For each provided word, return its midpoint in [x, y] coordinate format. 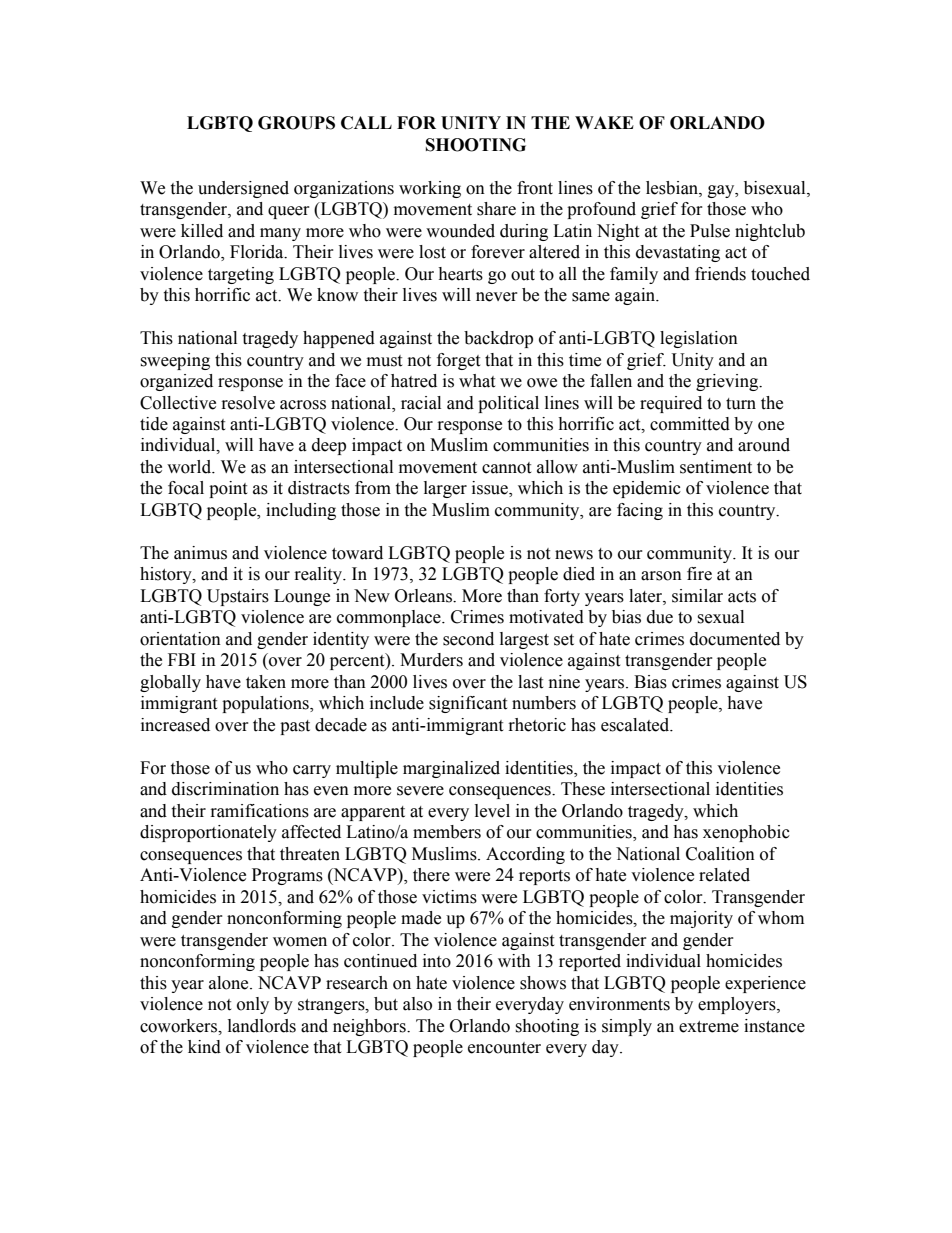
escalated [636, 725]
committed [690, 424]
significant [468, 704]
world [190, 467]
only [253, 1005]
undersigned [243, 189]
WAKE [604, 122]
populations [266, 704]
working [430, 189]
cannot [506, 468]
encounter [504, 1048]
